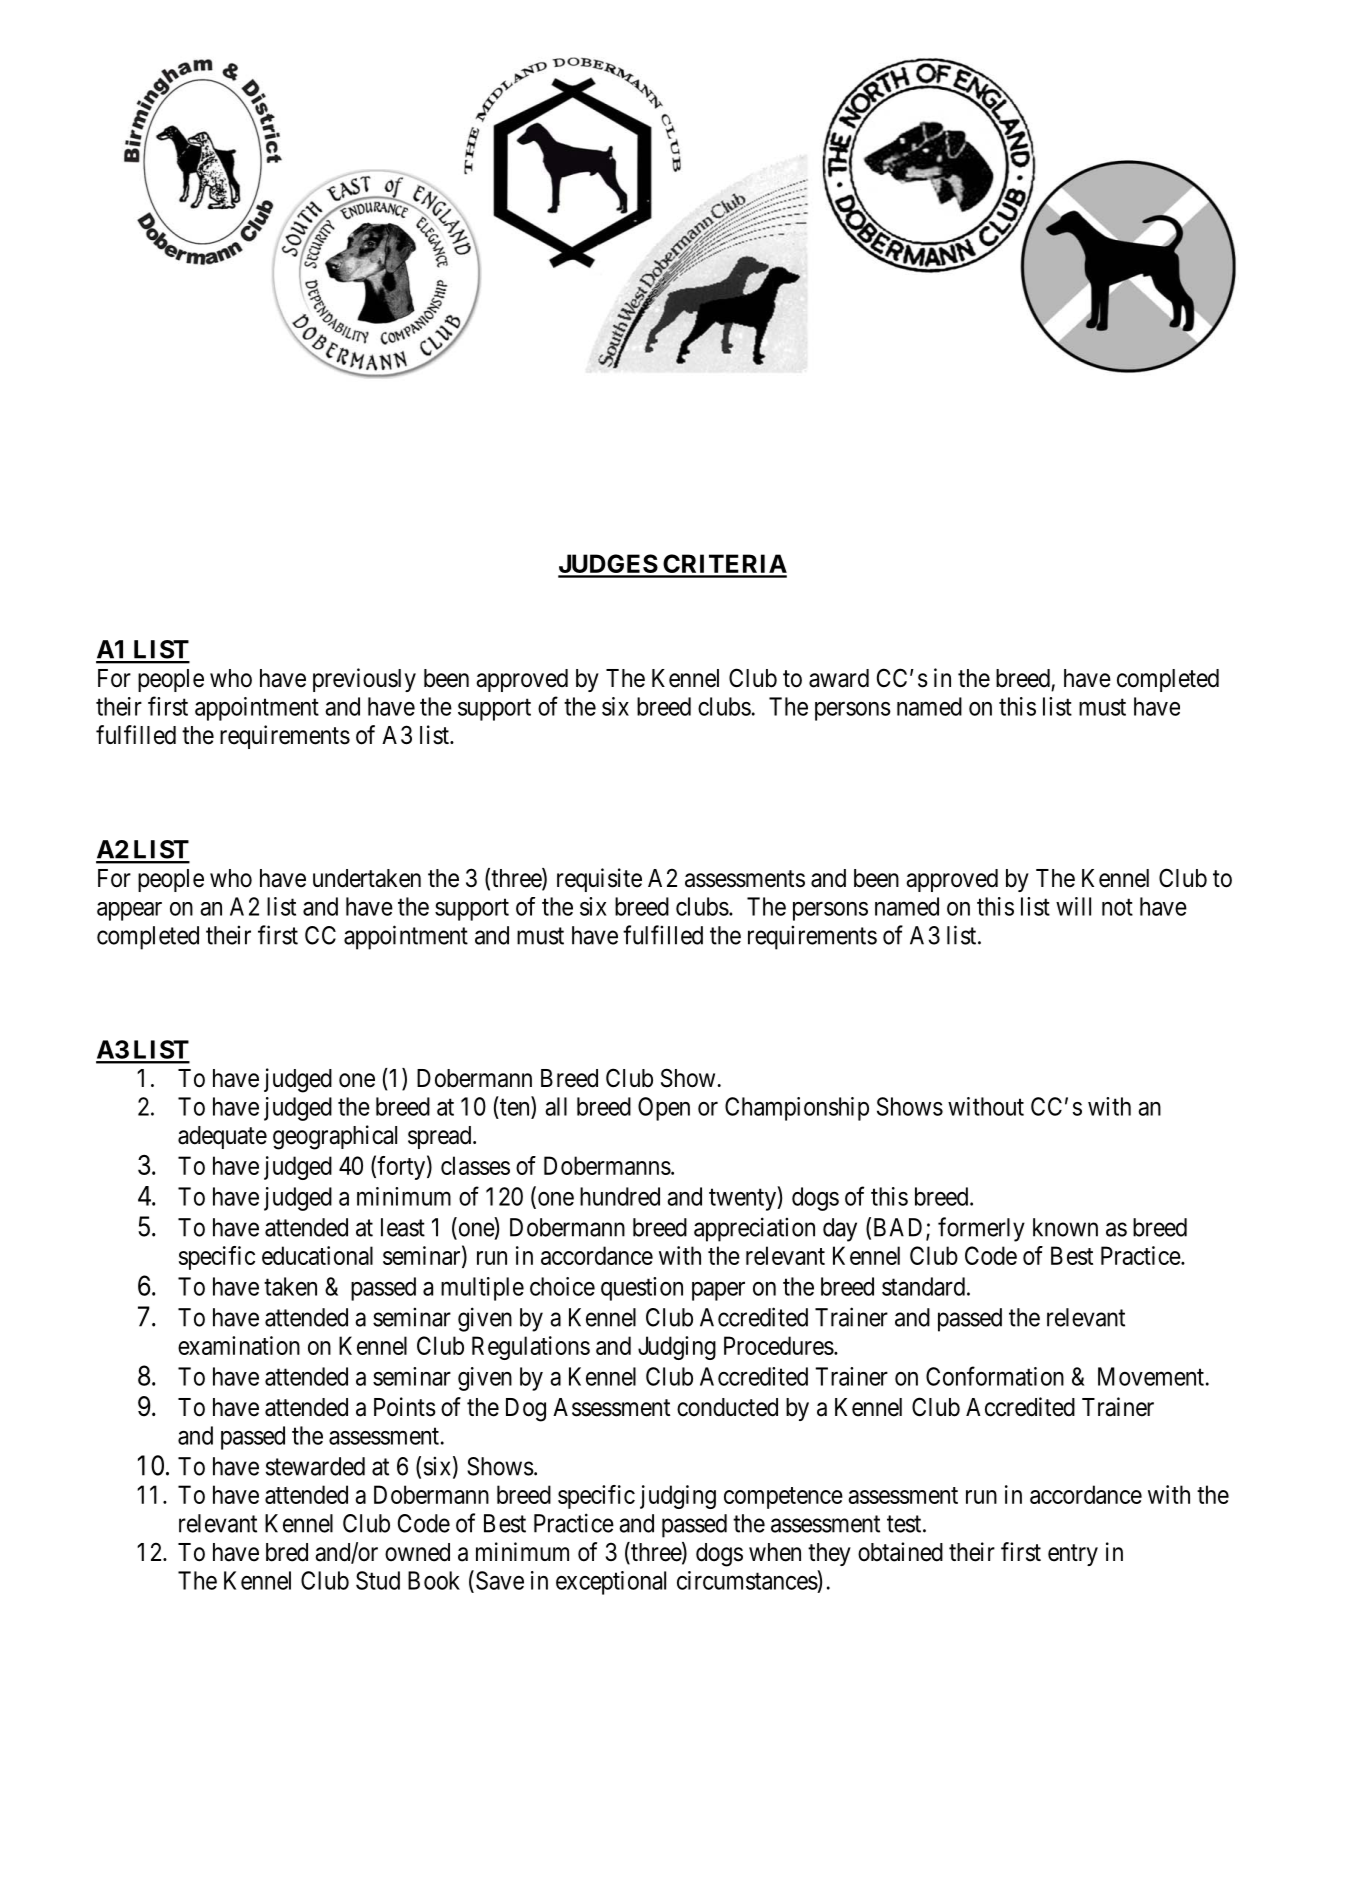 Image resolution: width=1345 pixels, height=1902 pixels. What do you see at coordinates (287, 1552) in the screenshot?
I see `bred` at bounding box center [287, 1552].
